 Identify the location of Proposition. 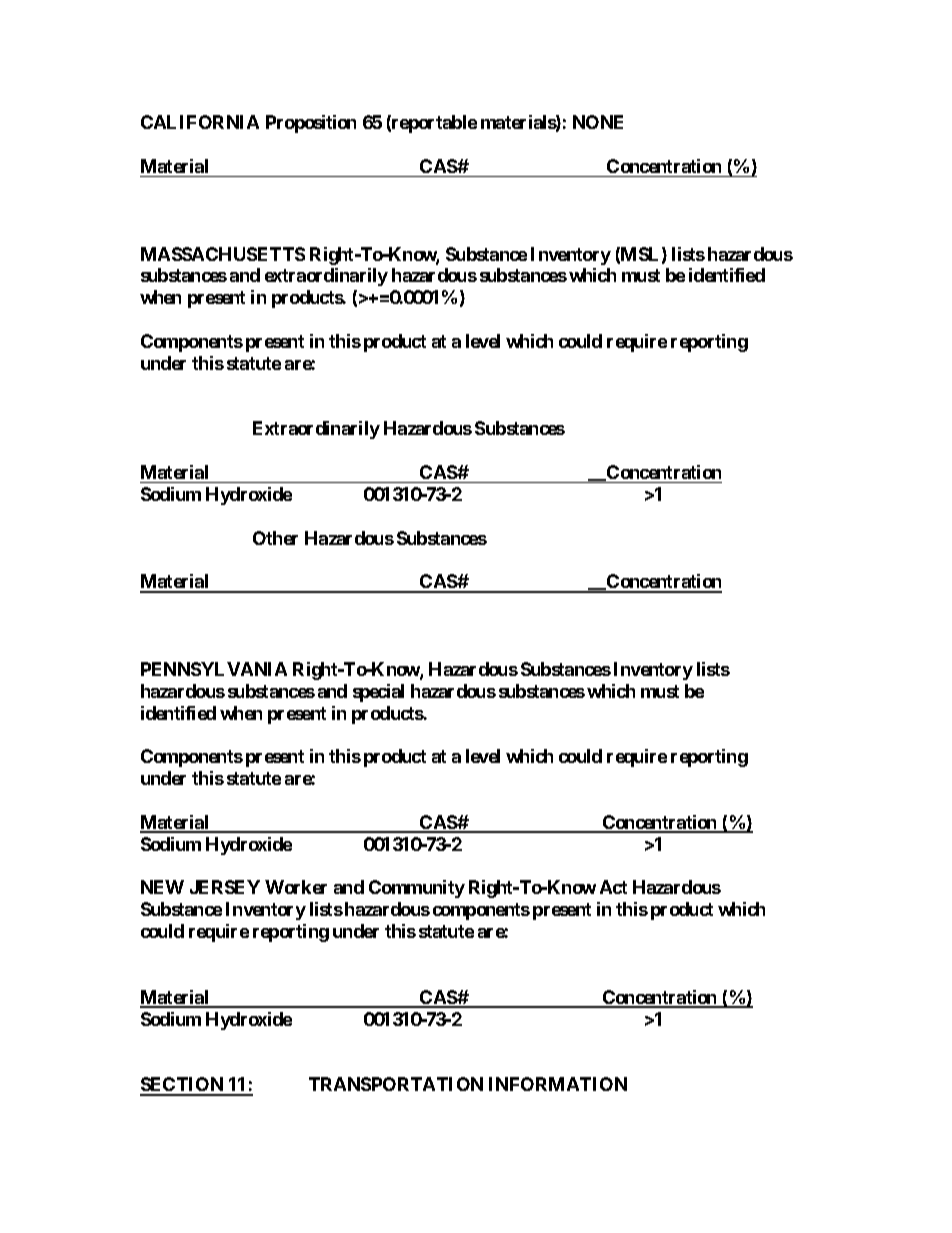
(311, 124).
